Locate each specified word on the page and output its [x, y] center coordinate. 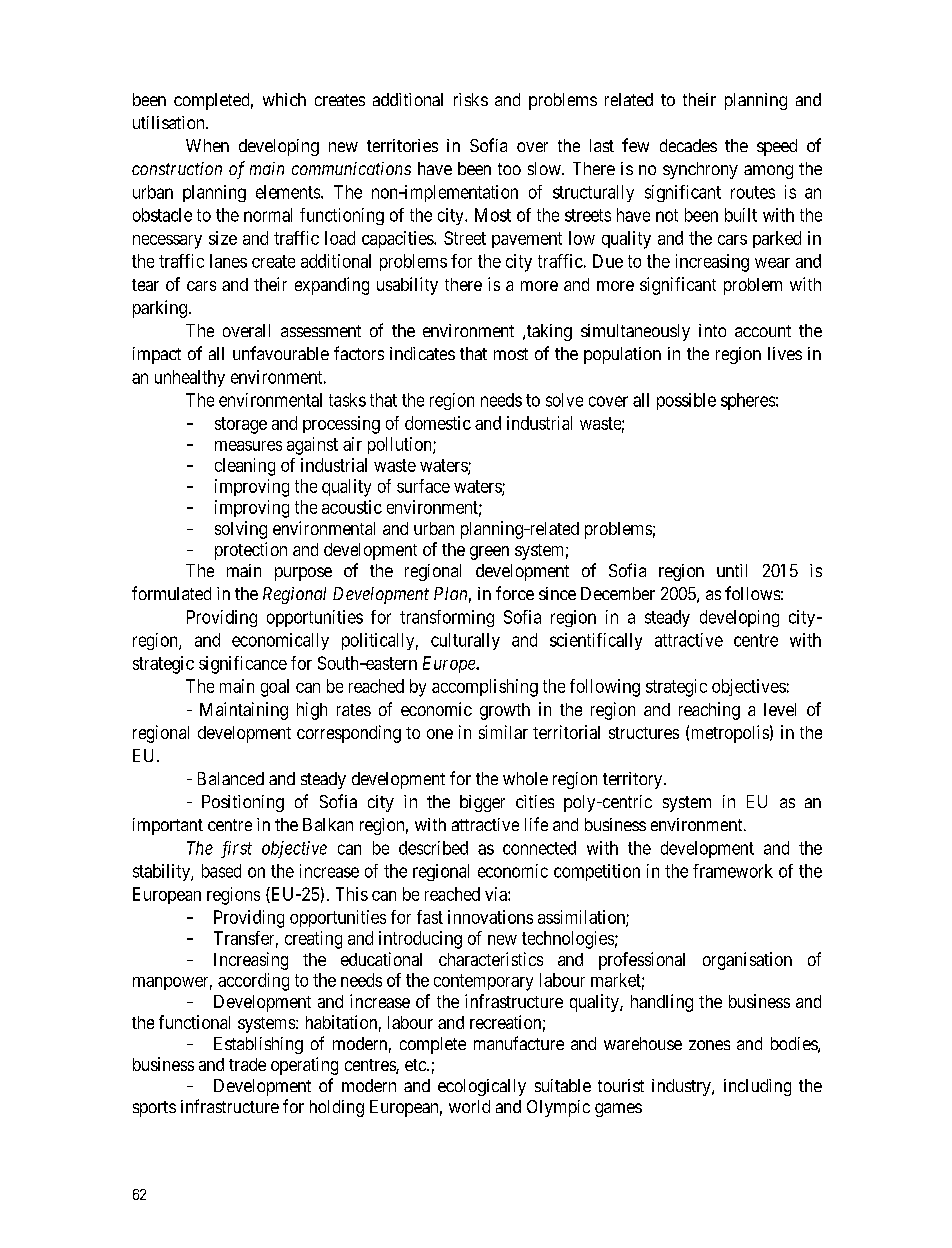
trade [247, 1064]
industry [682, 1087]
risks [471, 99]
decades [688, 145]
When [207, 145]
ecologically [482, 1087]
